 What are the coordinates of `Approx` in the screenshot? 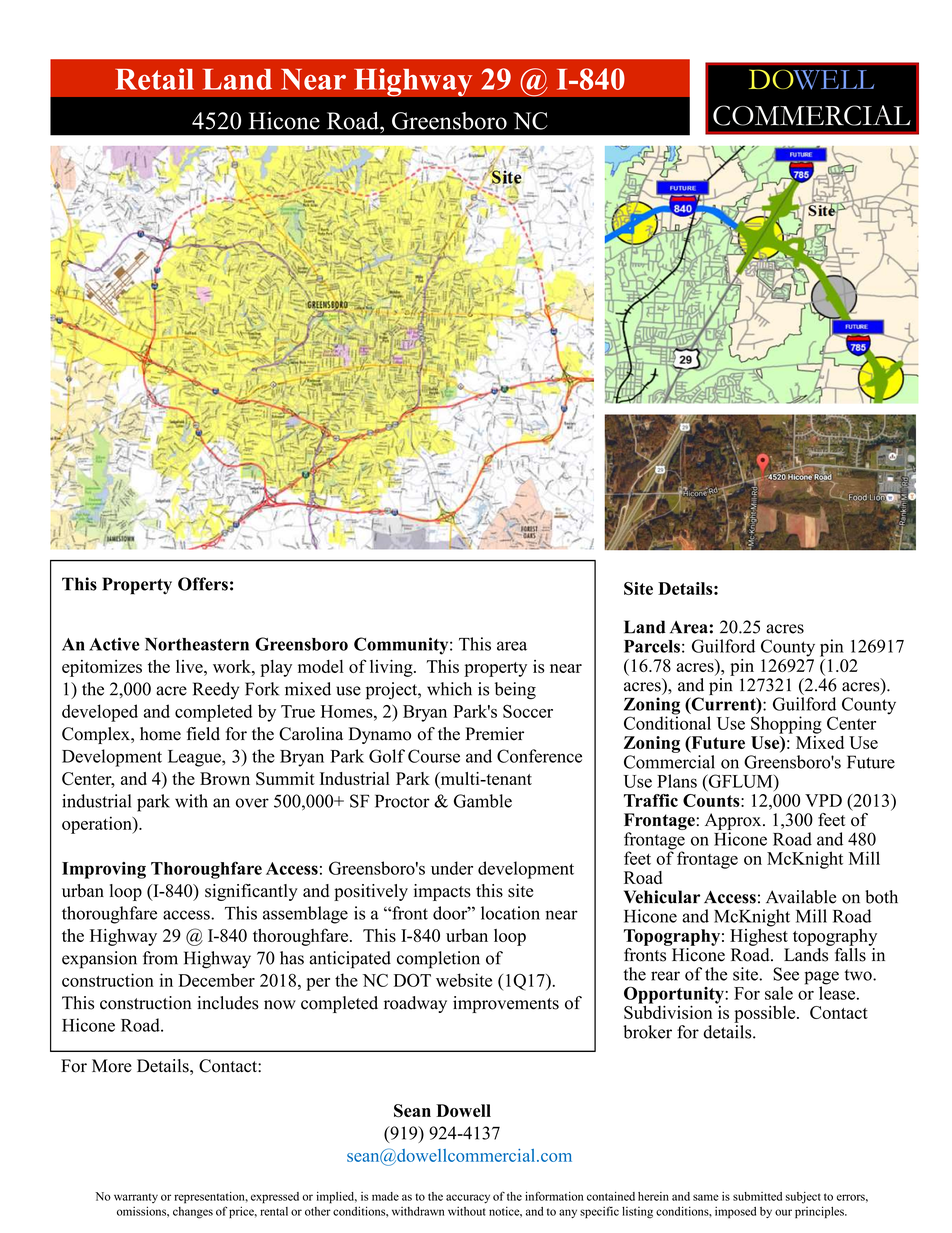 It's located at (734, 821).
